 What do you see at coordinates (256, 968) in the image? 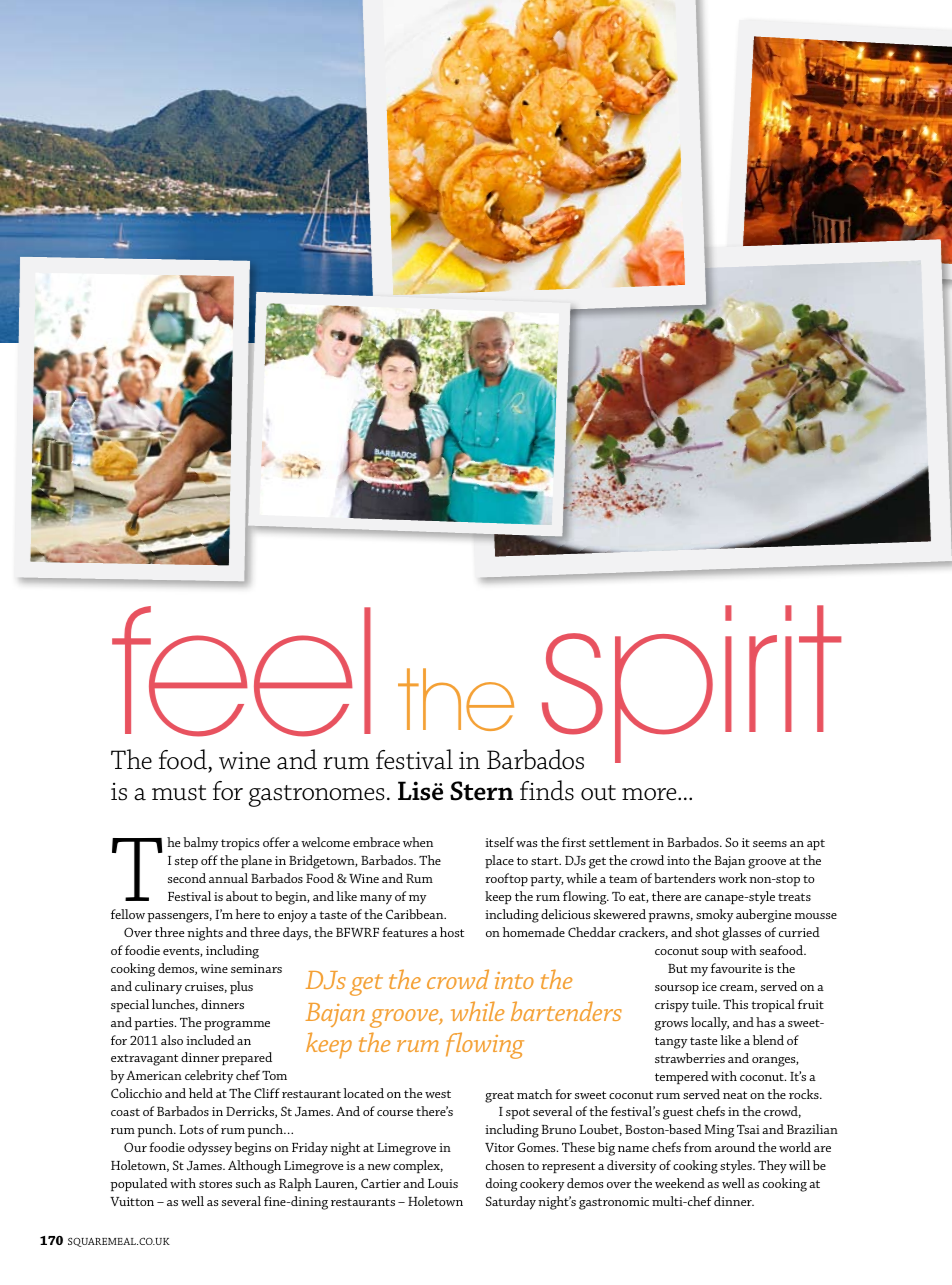
I see `seminars` at bounding box center [256, 968].
